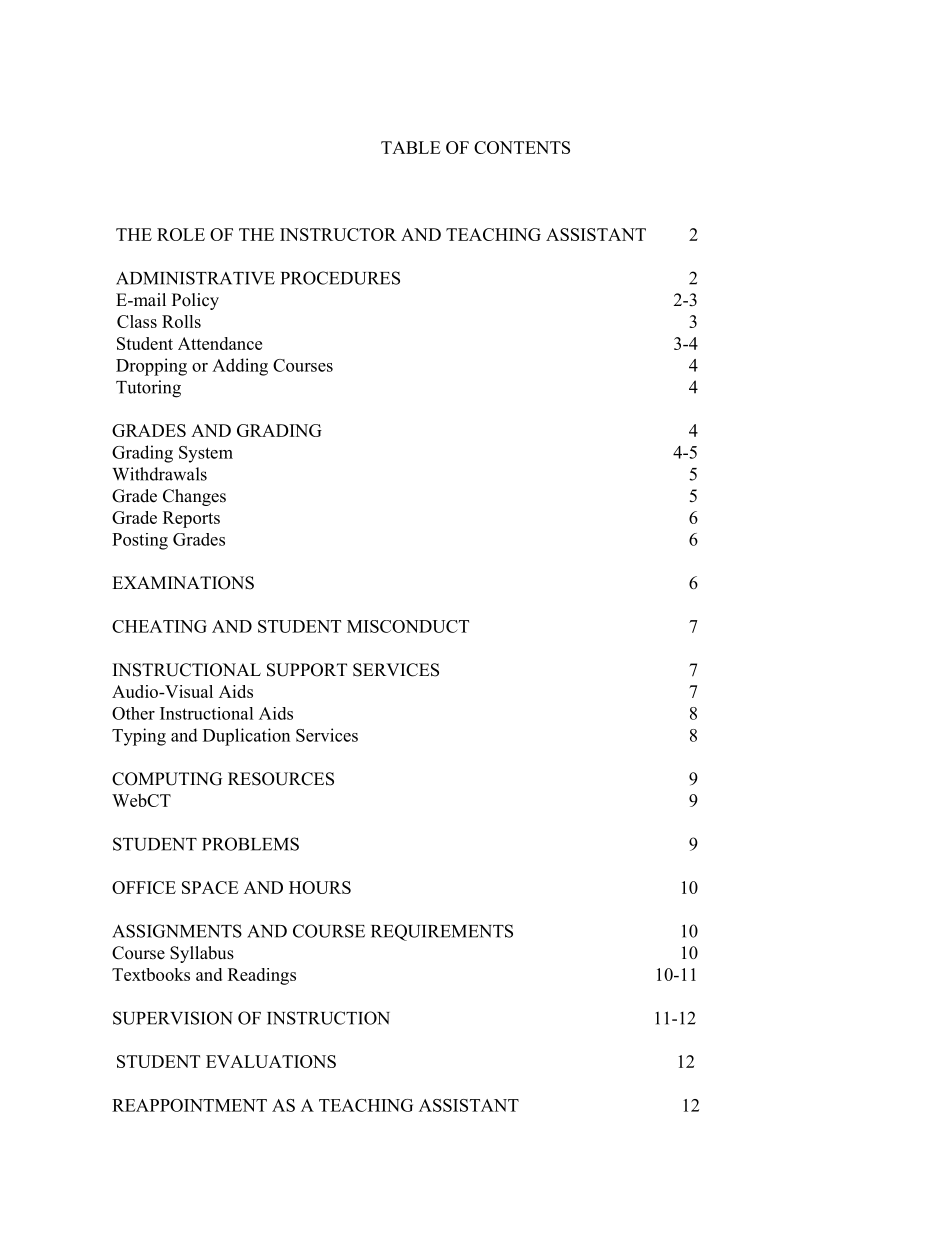 Image resolution: width=952 pixels, height=1233 pixels. I want to click on ROLE, so click(181, 234).
